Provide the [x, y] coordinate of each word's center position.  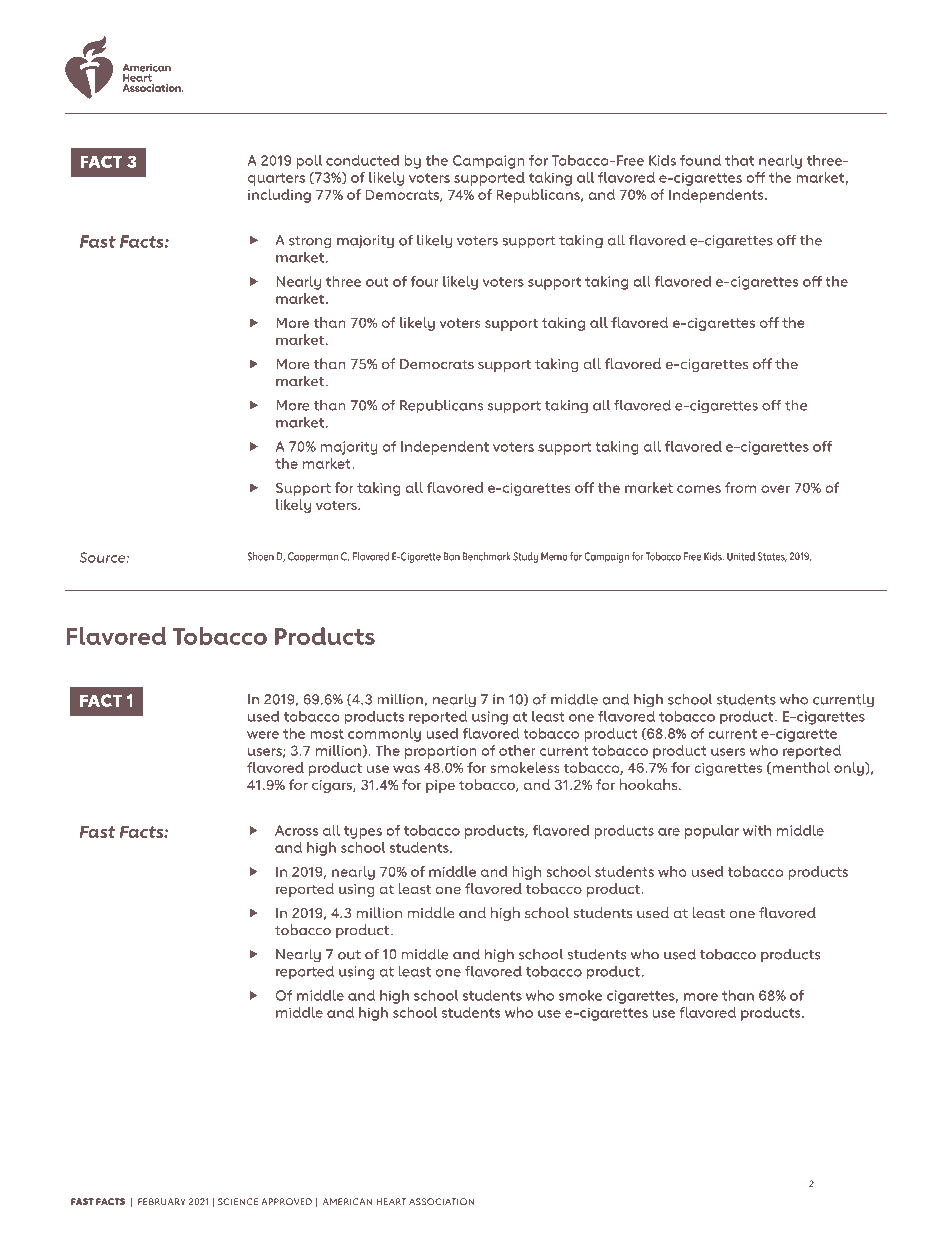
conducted [363, 160]
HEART [391, 1201]
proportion [441, 752]
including [279, 196]
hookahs [650, 784]
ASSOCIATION [441, 1201]
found [700, 160]
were [263, 735]
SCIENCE [238, 1201]
